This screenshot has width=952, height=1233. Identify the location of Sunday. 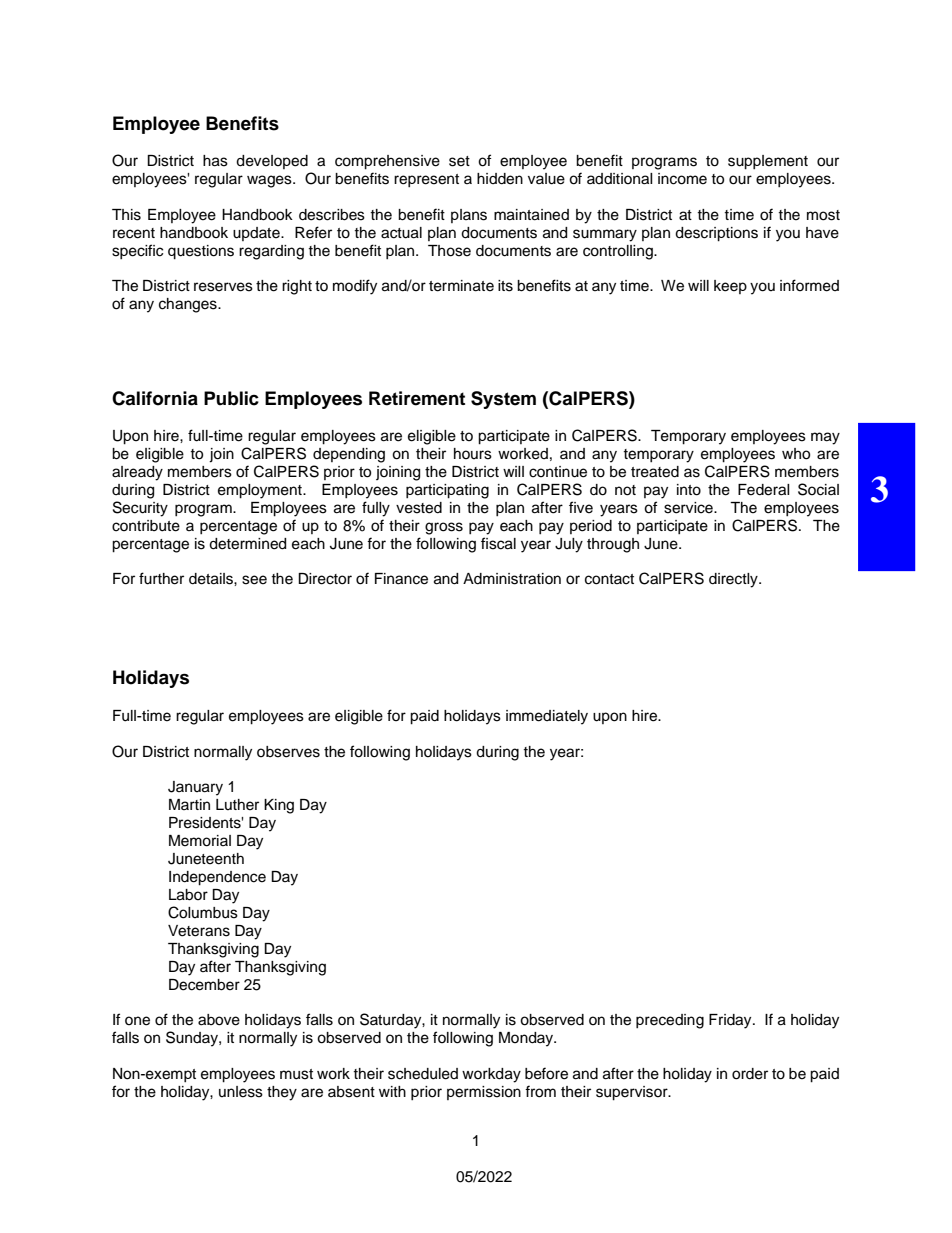
(193, 1039).
